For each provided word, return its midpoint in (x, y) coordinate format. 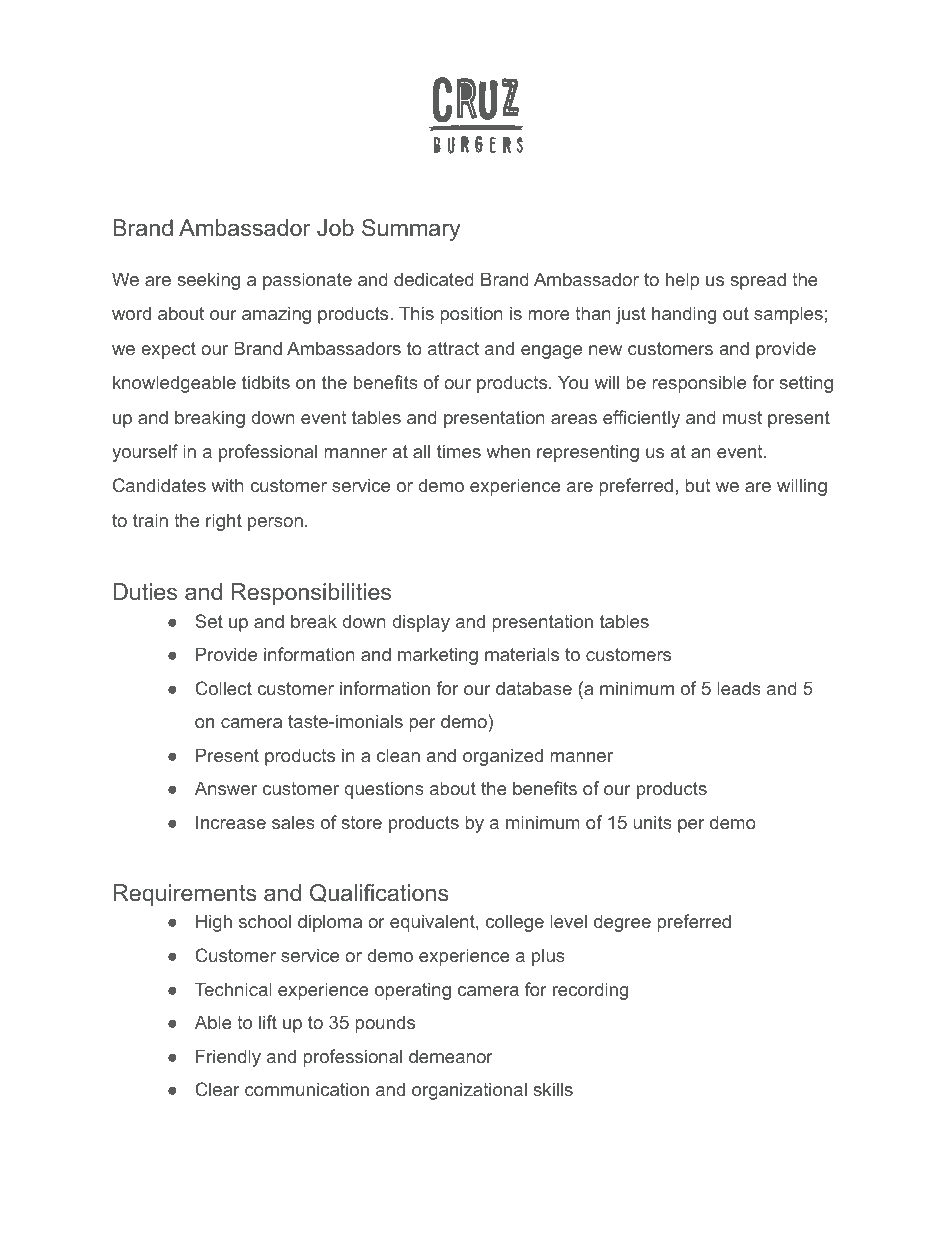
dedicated (434, 279)
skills (553, 1089)
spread (758, 281)
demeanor (451, 1056)
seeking (208, 281)
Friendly (228, 1058)
